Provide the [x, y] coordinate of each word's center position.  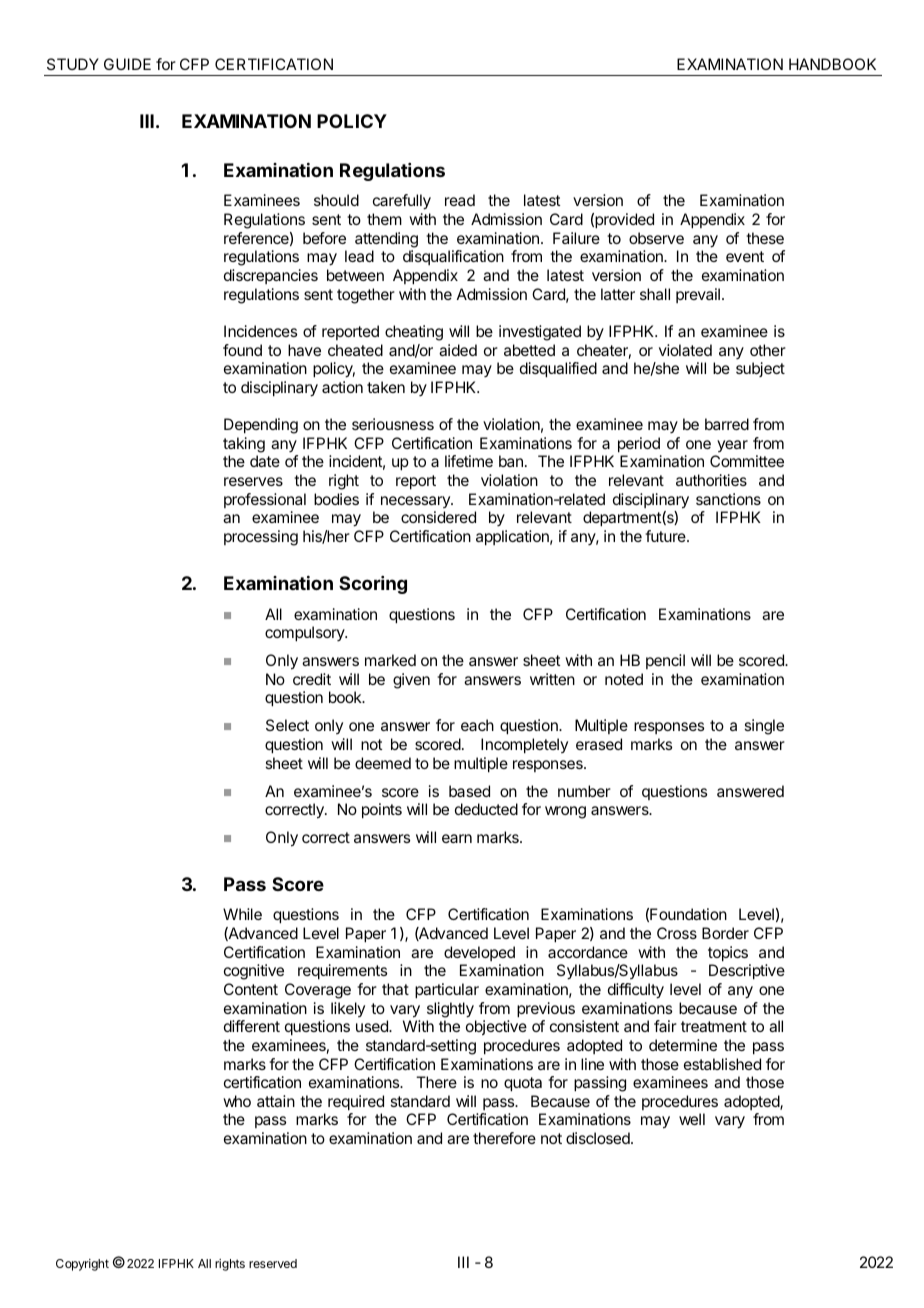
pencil [665, 661]
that [395, 989]
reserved [273, 1263]
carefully [402, 202]
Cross [677, 933]
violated [685, 350]
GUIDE [127, 64]
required [356, 1103]
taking [244, 445]
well [692, 1119]
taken [386, 387]
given [411, 681]
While [242, 914]
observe [656, 238]
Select [287, 725]
